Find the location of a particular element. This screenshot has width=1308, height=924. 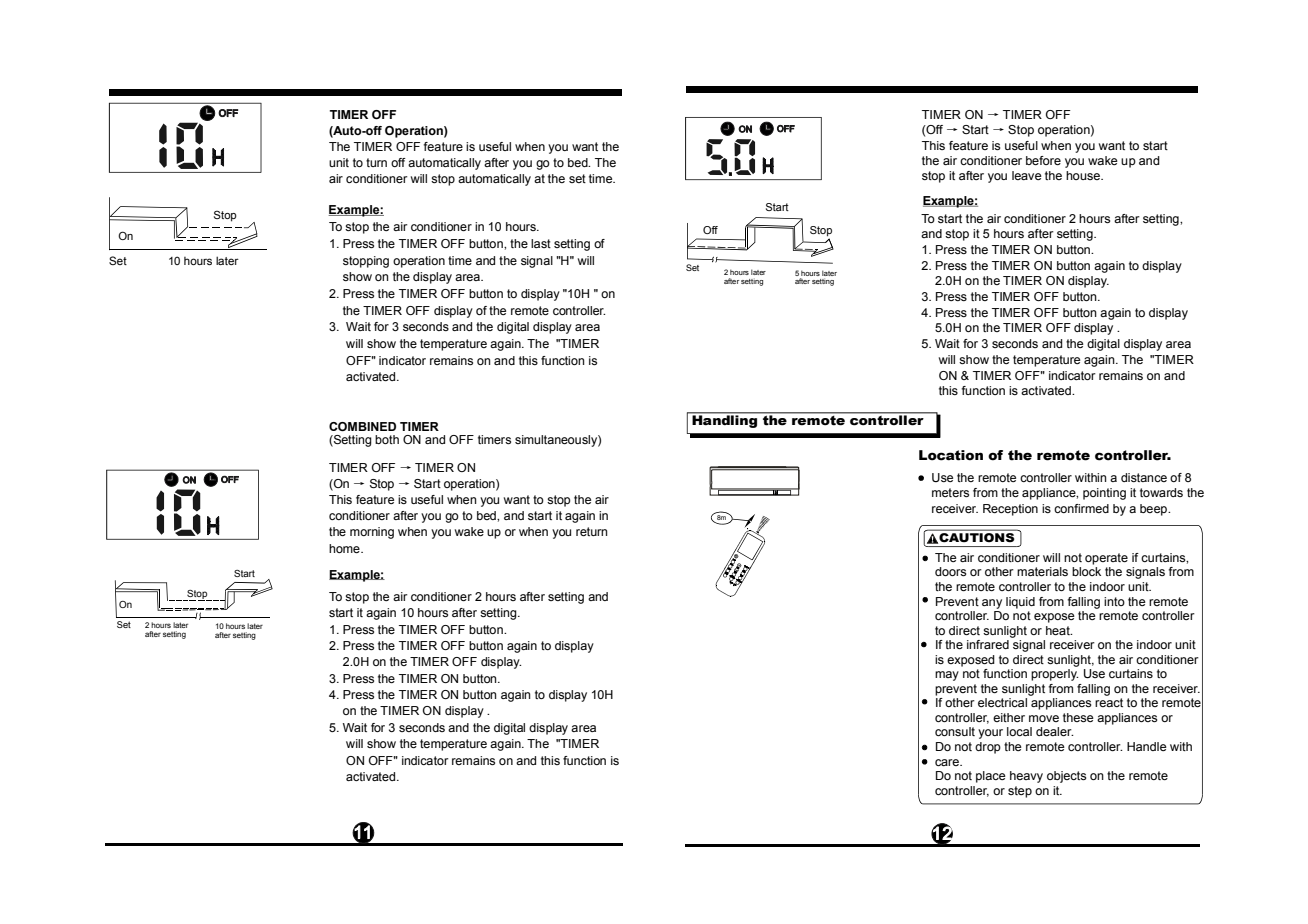

care is located at coordinates (948, 762).
